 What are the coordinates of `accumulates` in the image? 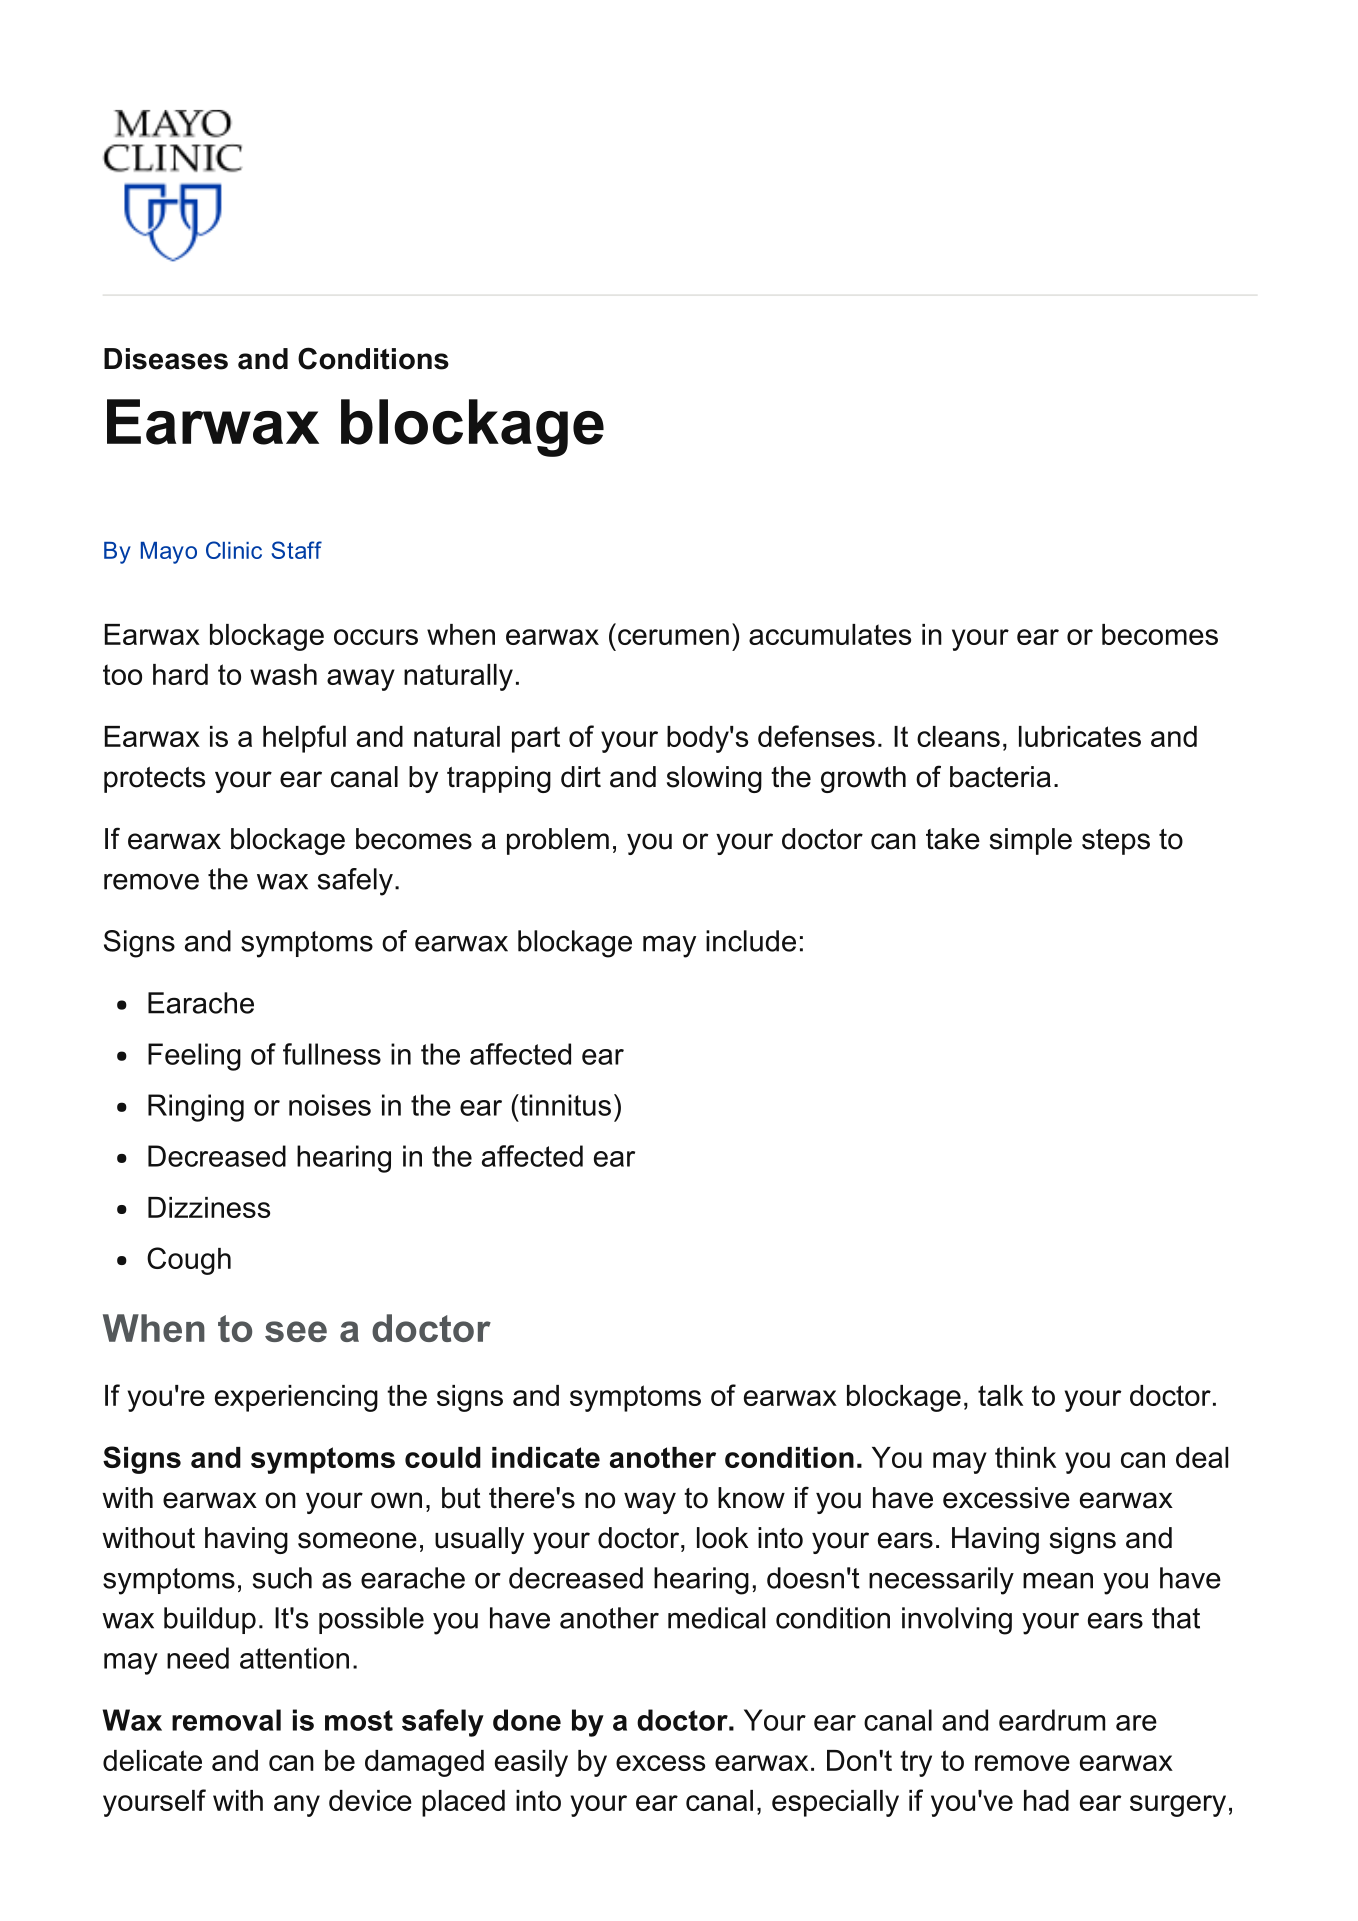 It's located at (830, 634).
